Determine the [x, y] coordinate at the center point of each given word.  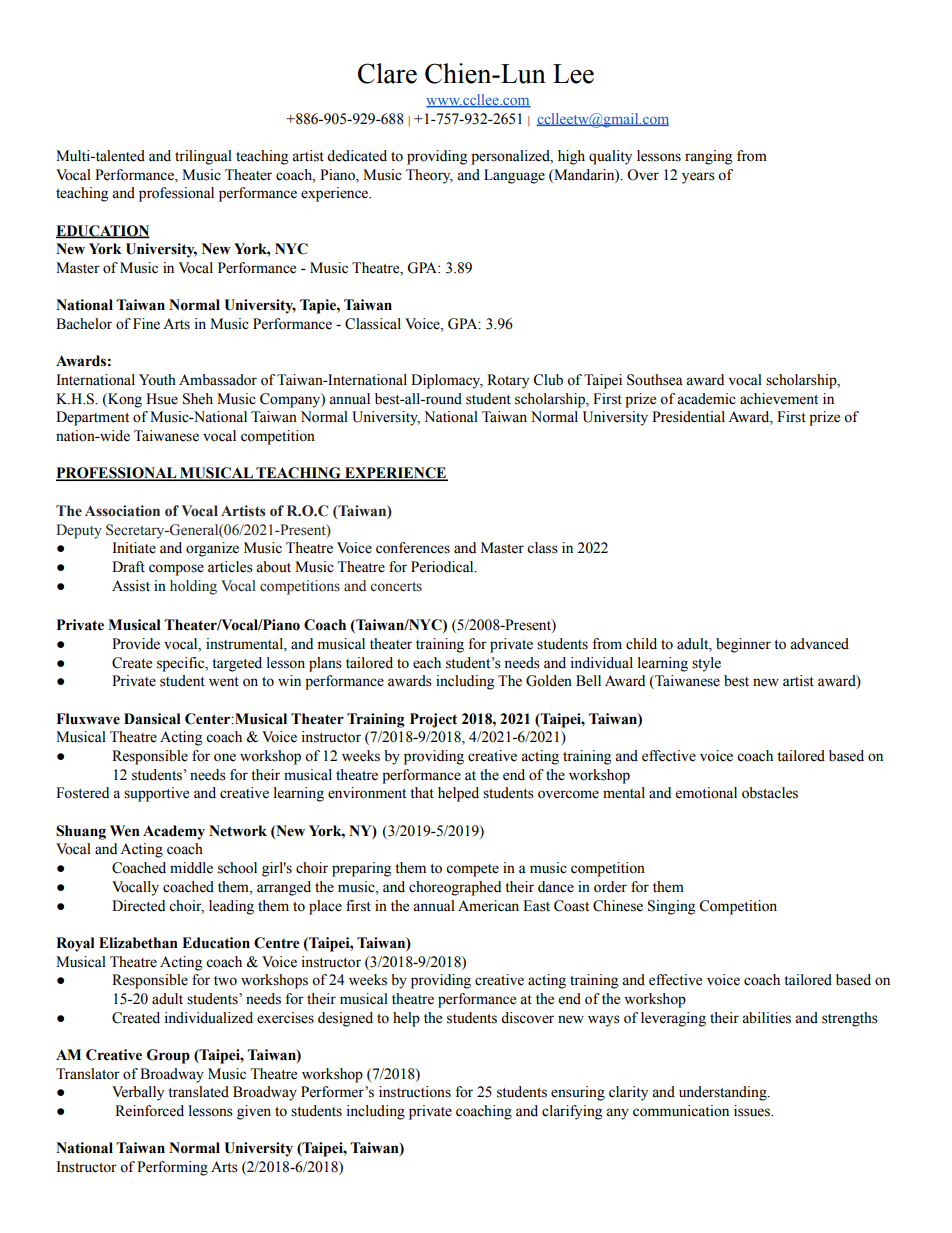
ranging [708, 157]
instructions [415, 1092]
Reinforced [149, 1111]
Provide [136, 644]
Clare [387, 73]
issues [753, 1111]
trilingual [203, 157]
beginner [743, 645]
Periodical [443, 567]
